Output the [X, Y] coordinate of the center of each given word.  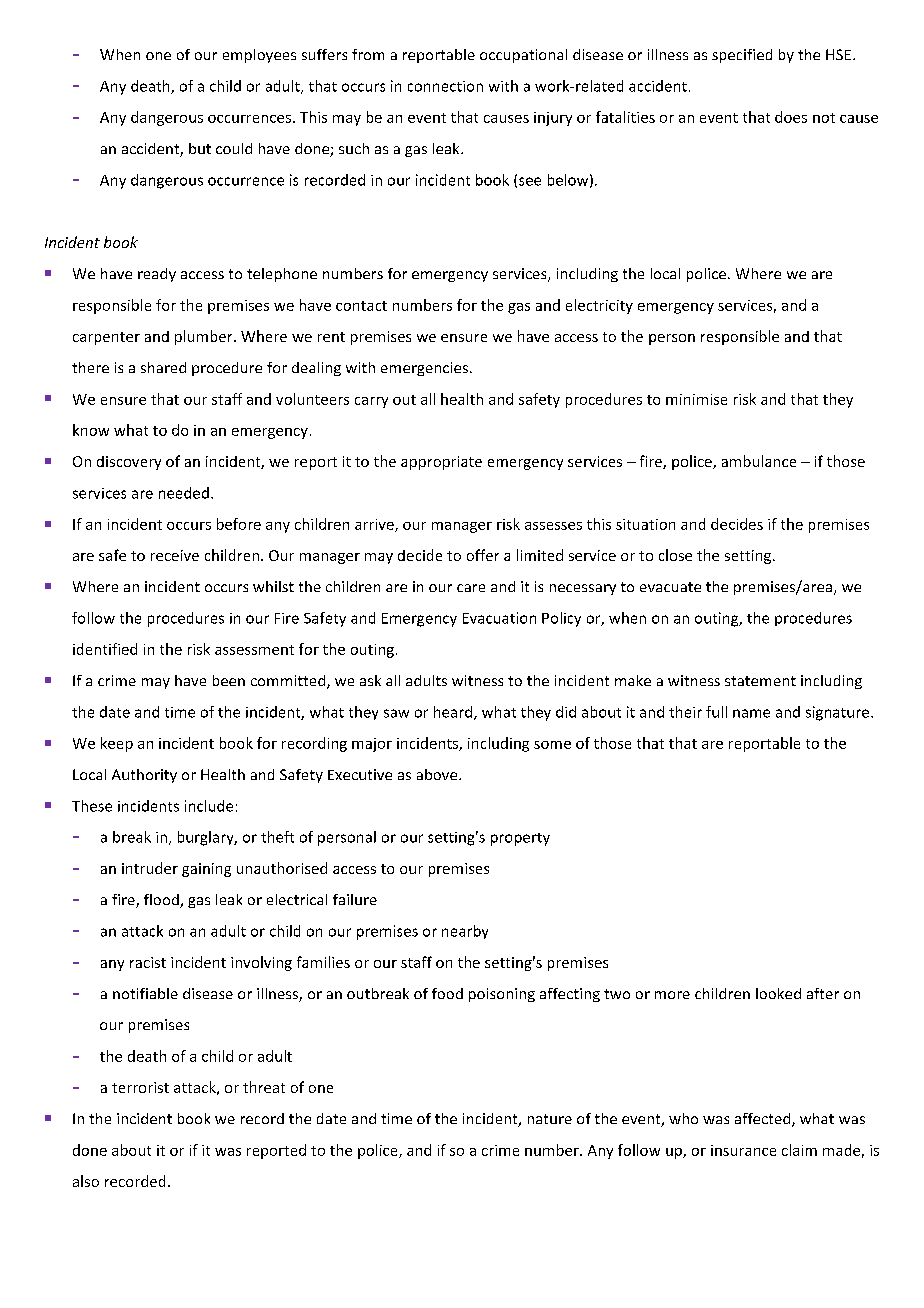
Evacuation [499, 618]
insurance [743, 1150]
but [200, 148]
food [447, 993]
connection [445, 86]
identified [105, 649]
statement [760, 681]
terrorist [140, 1087]
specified [742, 56]
